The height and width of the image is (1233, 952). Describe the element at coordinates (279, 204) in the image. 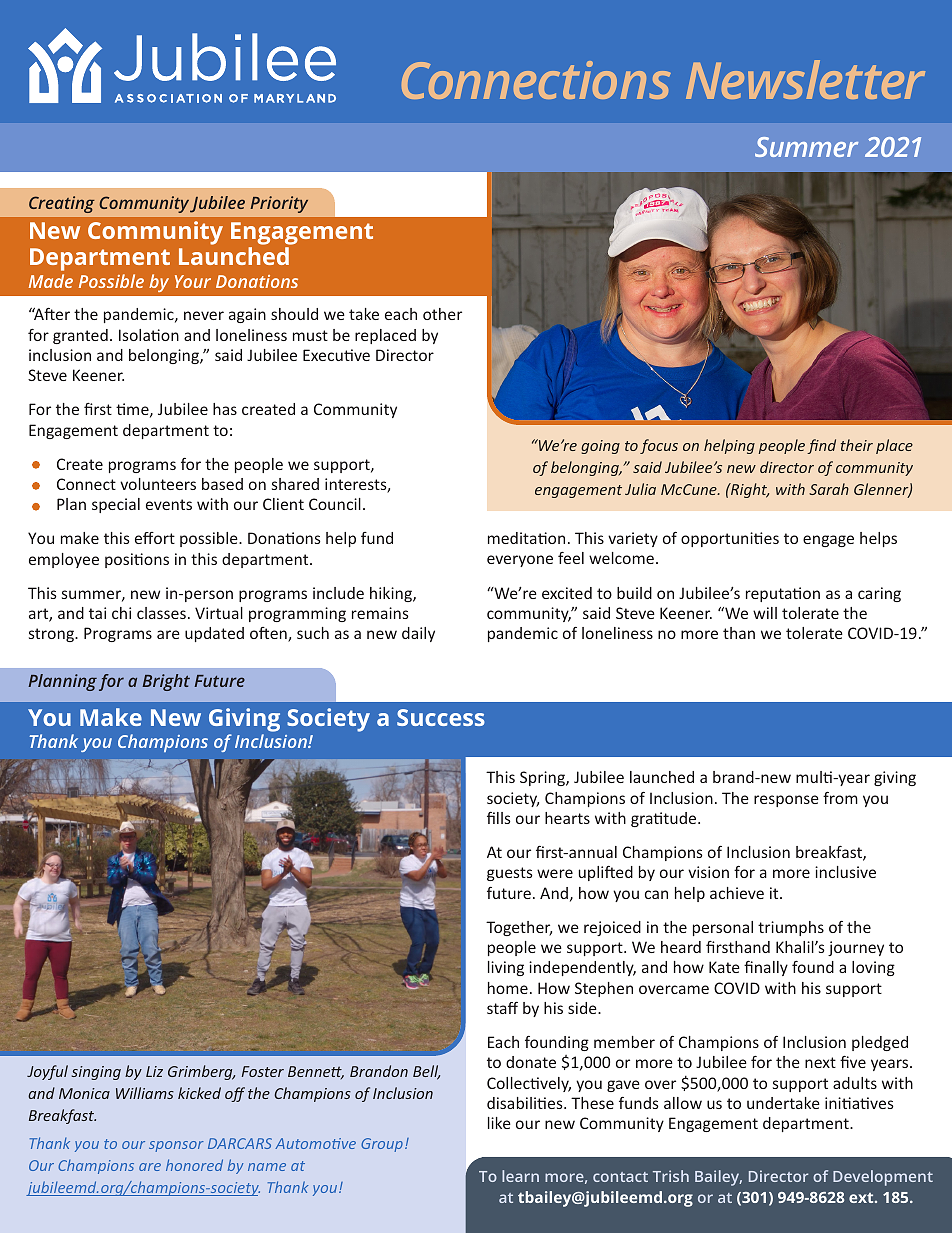

I see `Priority` at that location.
